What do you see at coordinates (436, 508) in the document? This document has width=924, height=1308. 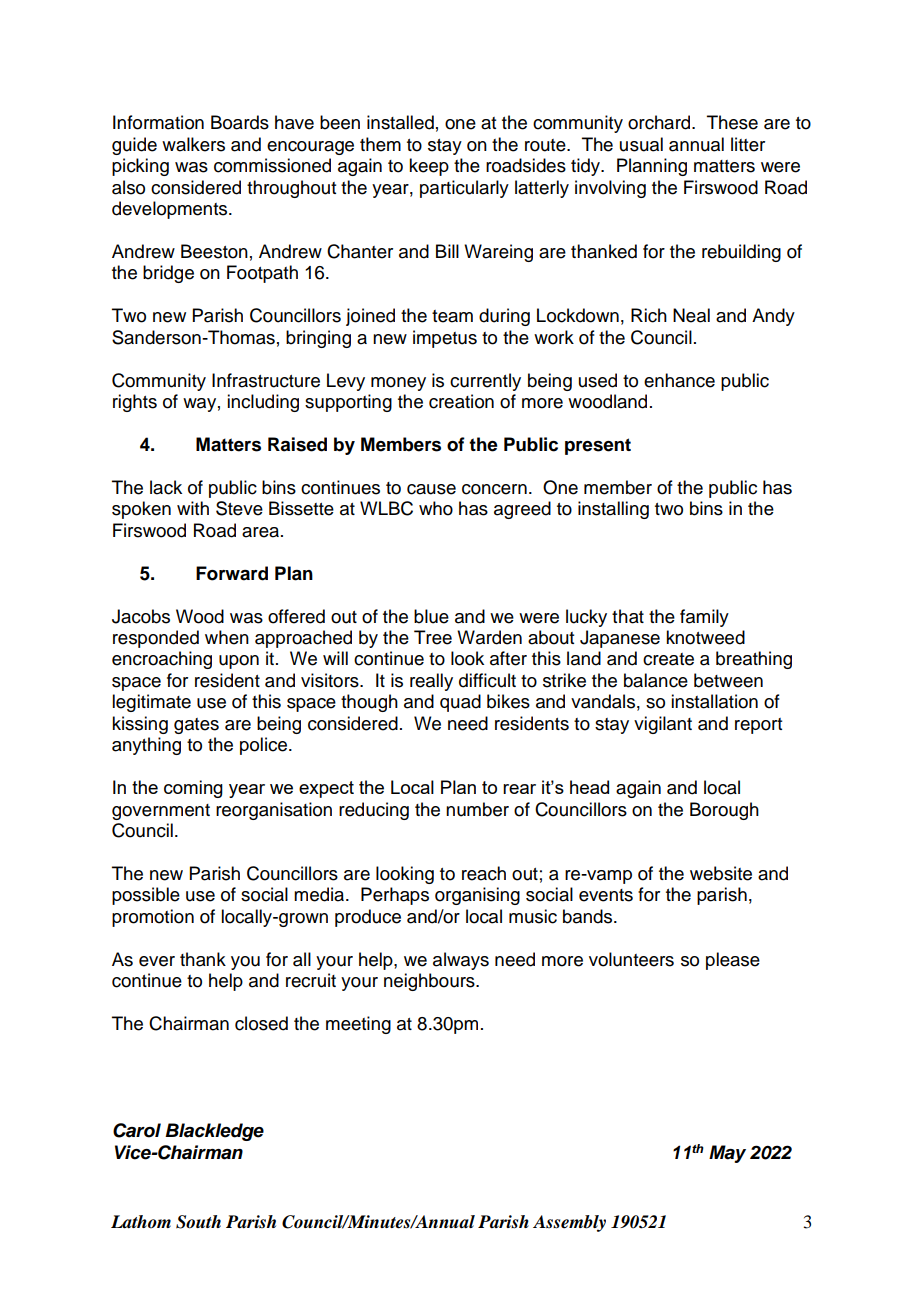 I see `who` at bounding box center [436, 508].
